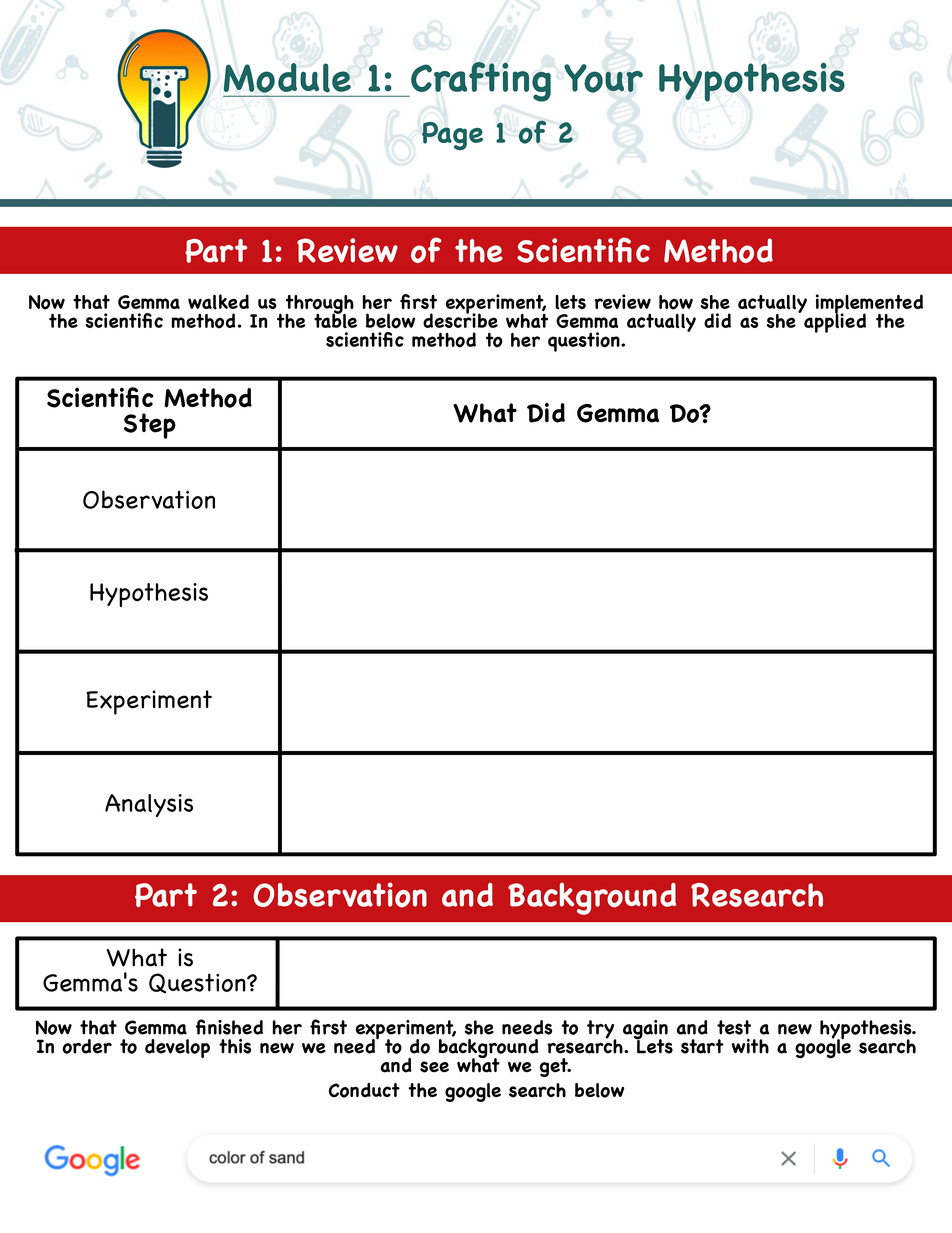  What do you see at coordinates (603, 78) in the screenshot?
I see `Your` at bounding box center [603, 78].
